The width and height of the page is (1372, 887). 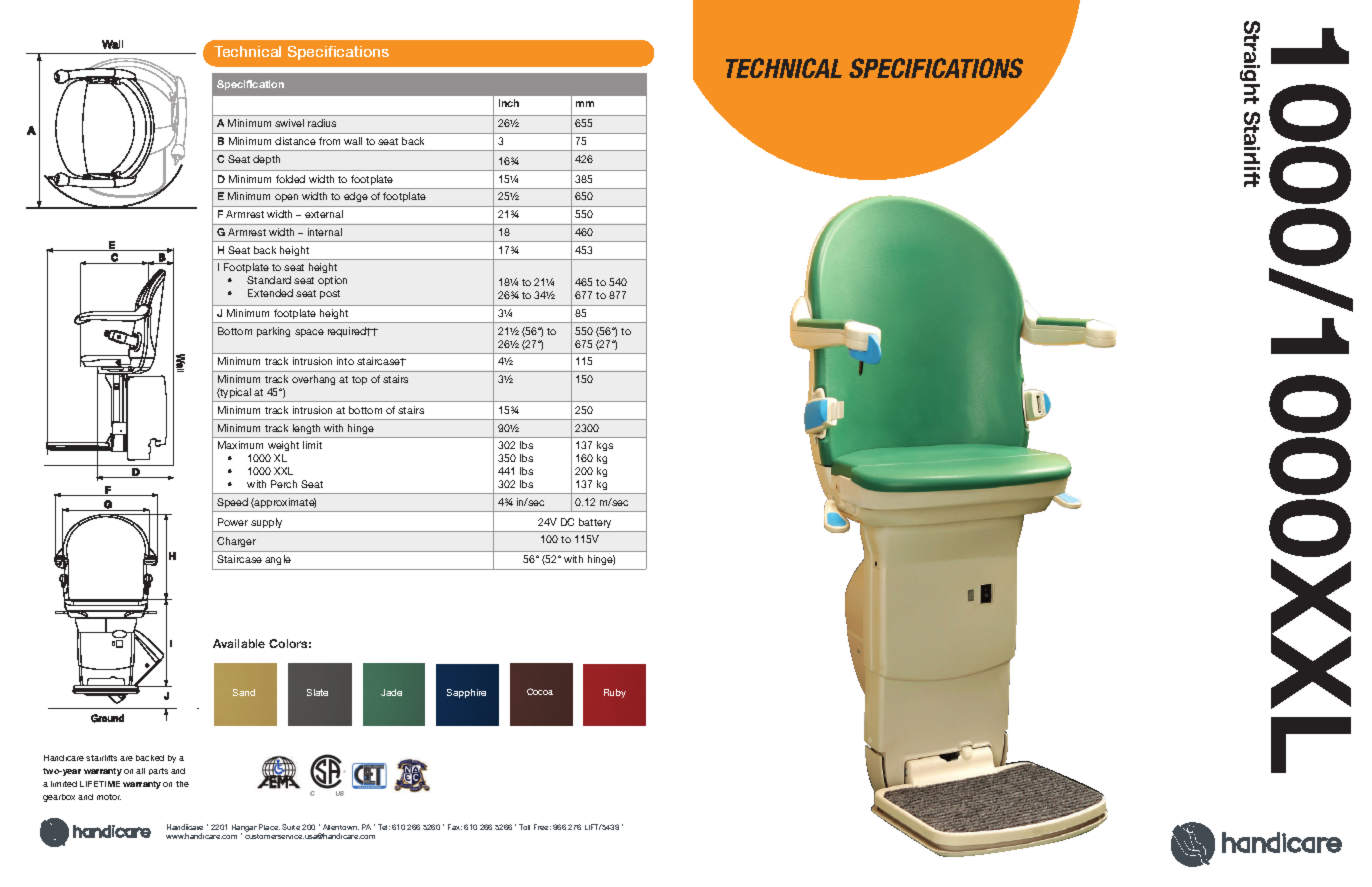 I want to click on battery, so click(x=595, y=523).
